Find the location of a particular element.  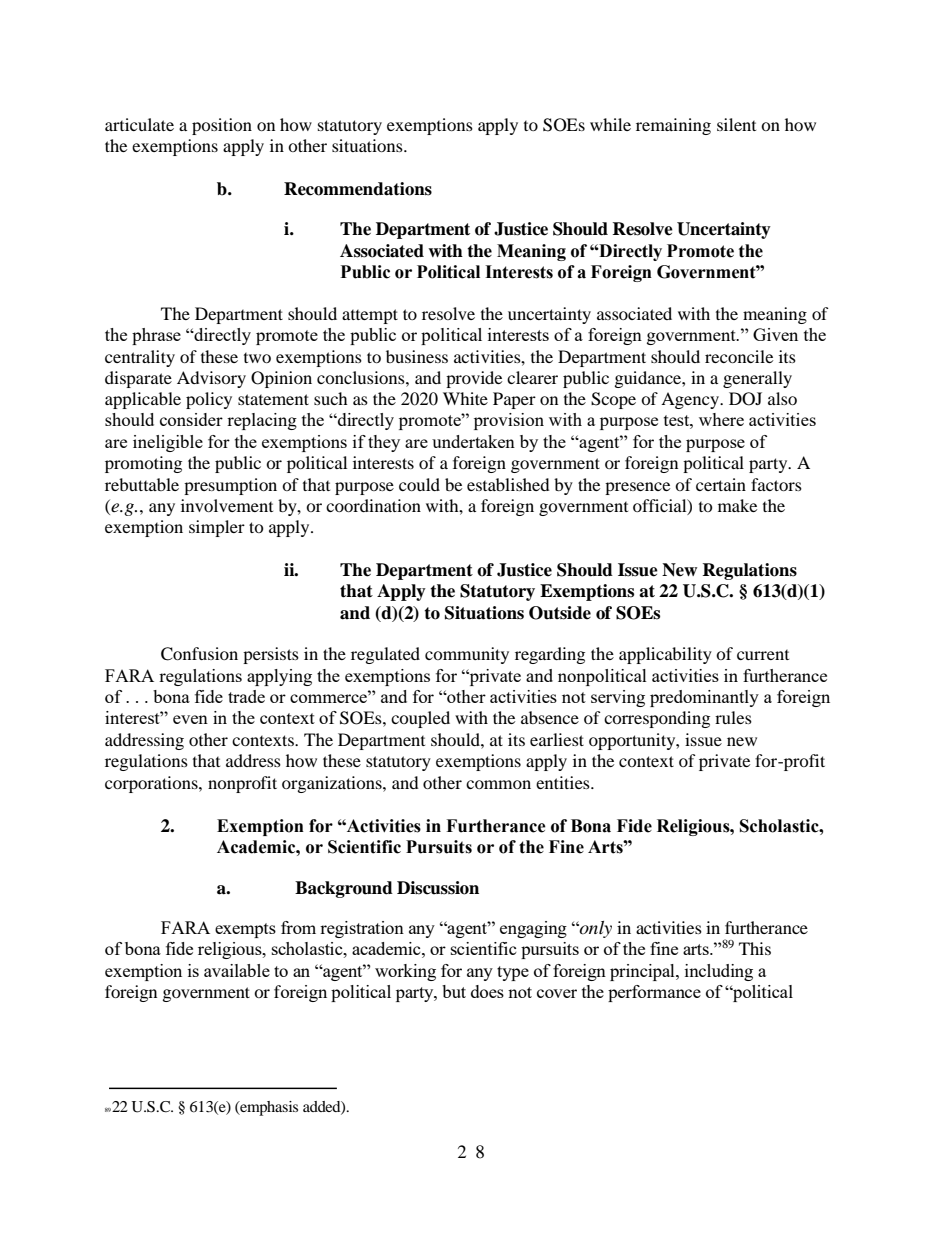

rules is located at coordinates (733, 717).
